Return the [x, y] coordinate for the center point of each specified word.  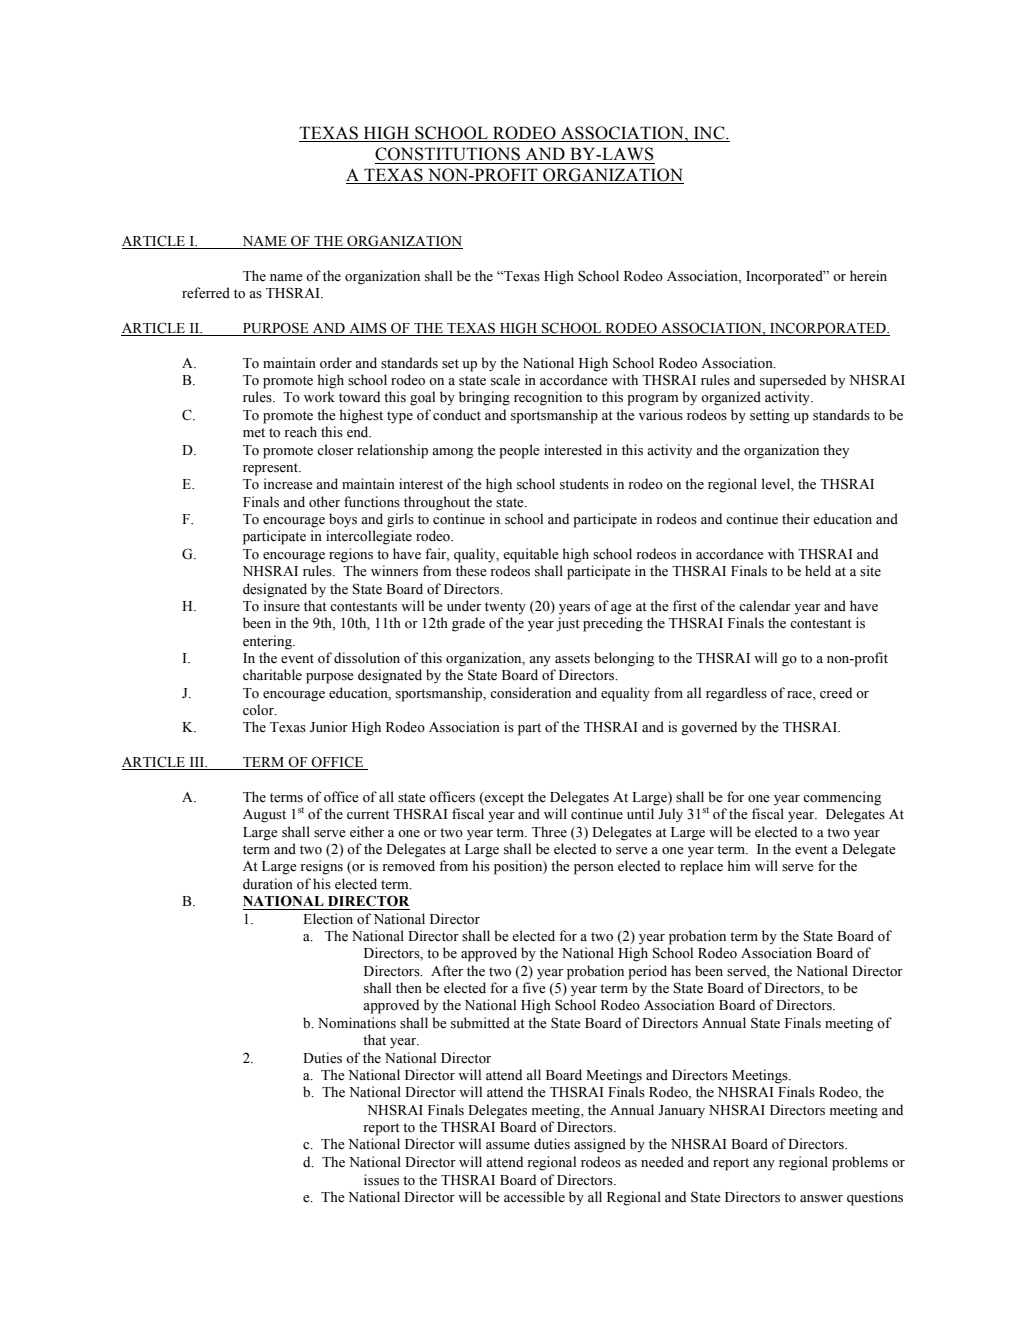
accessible [534, 1197]
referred [206, 293]
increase [288, 484]
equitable [531, 555]
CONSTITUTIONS [447, 154]
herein [868, 276]
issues [381, 1180]
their [796, 519]
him [739, 865]
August [264, 816]
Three [549, 832]
